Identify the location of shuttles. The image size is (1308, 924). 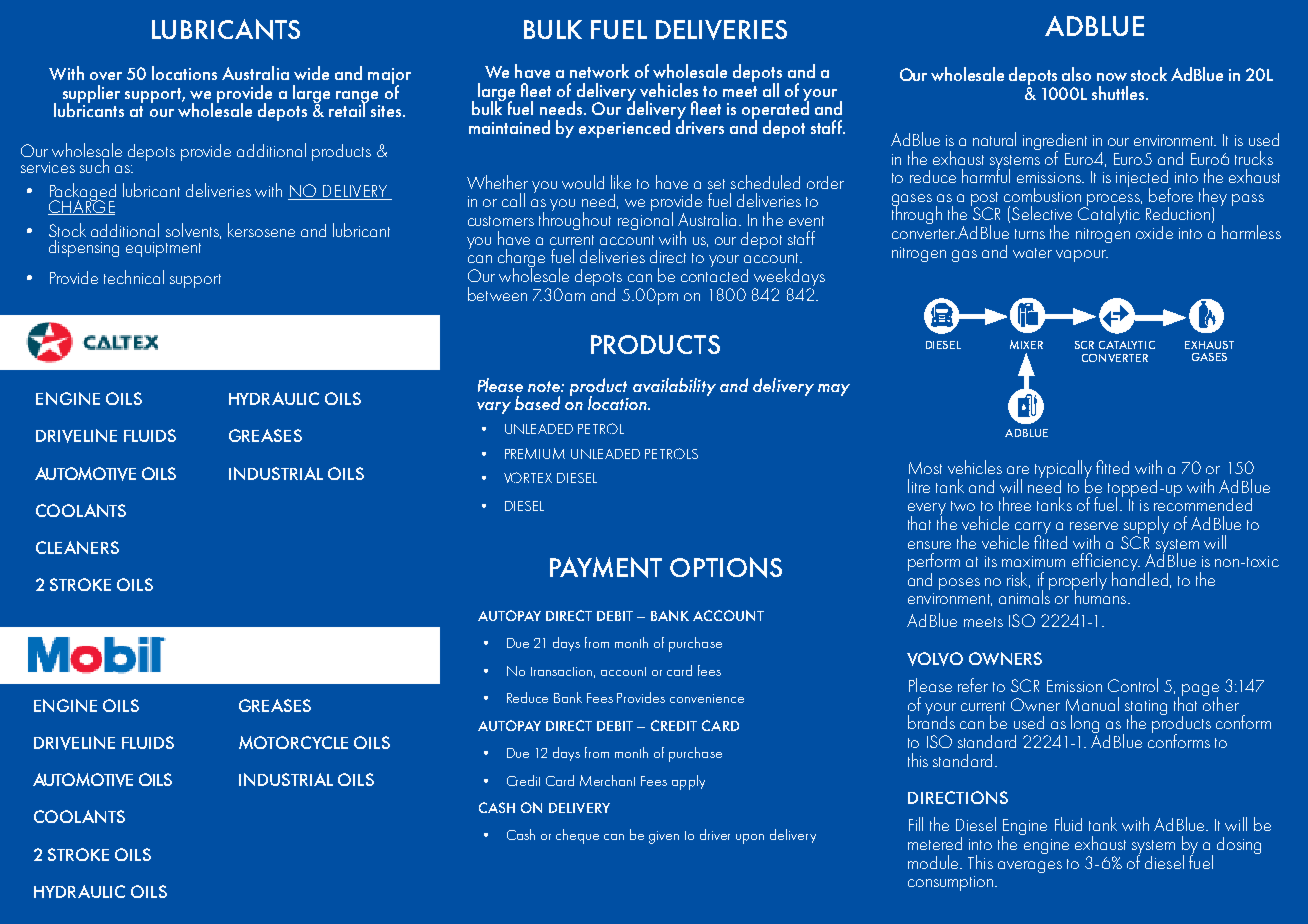
(1119, 93).
